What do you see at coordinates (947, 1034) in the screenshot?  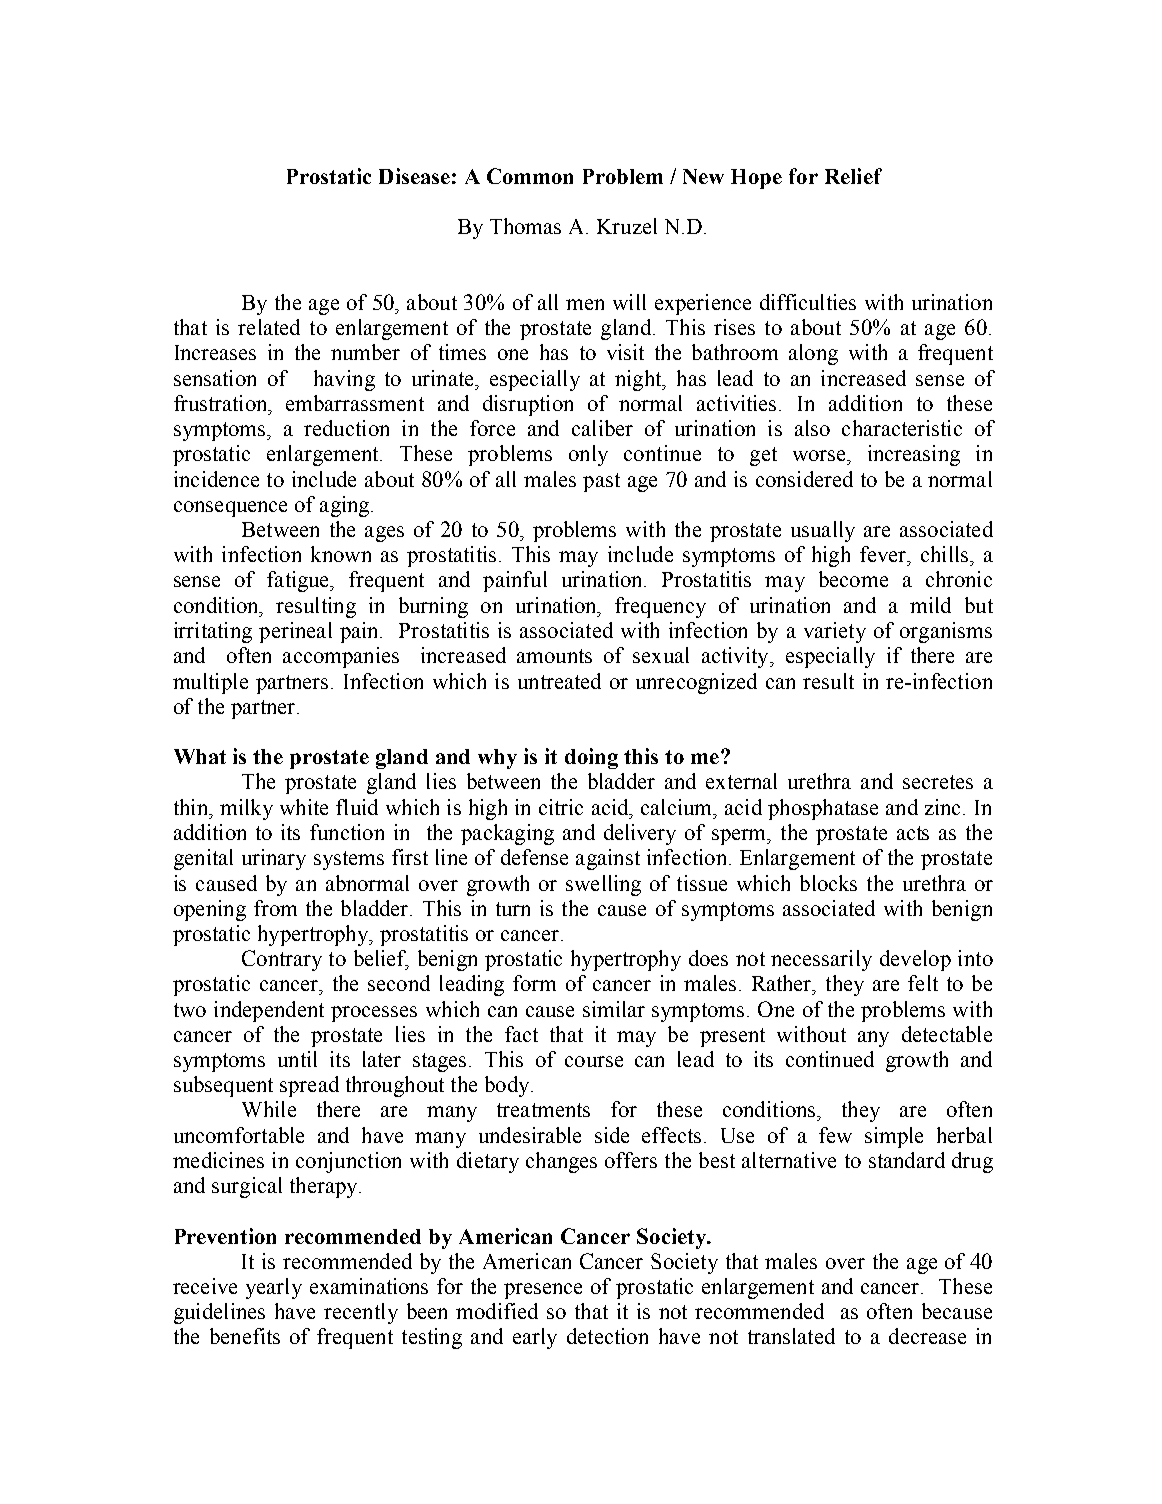 I see `detectable` at bounding box center [947, 1034].
